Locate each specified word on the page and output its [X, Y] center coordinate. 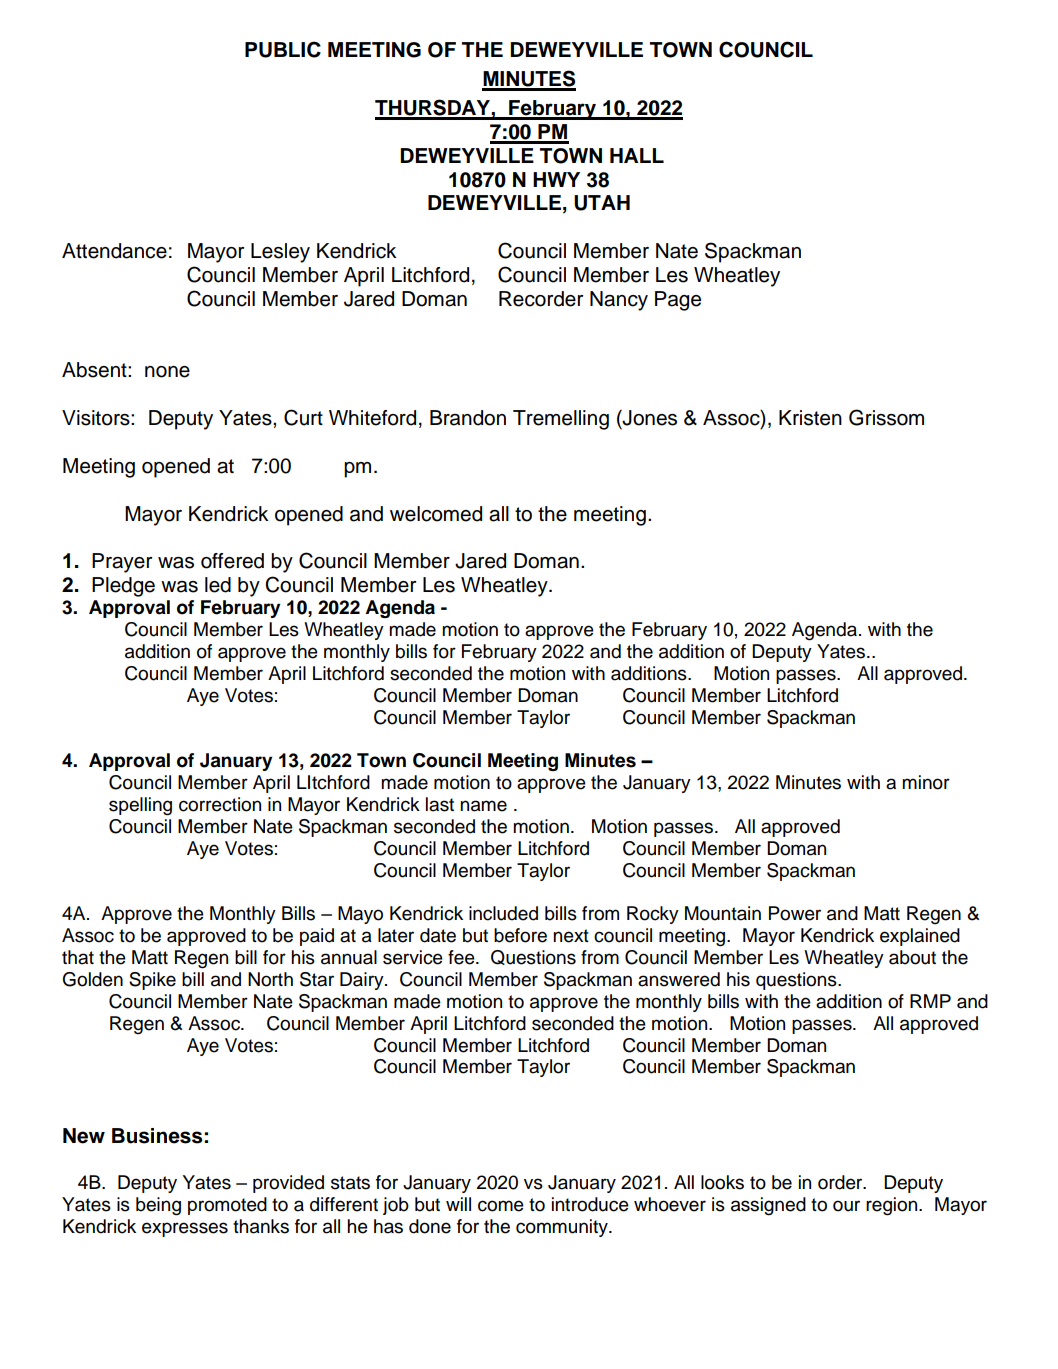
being [158, 1206]
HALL [637, 155]
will [458, 1204]
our [846, 1206]
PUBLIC [283, 49]
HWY [556, 179]
